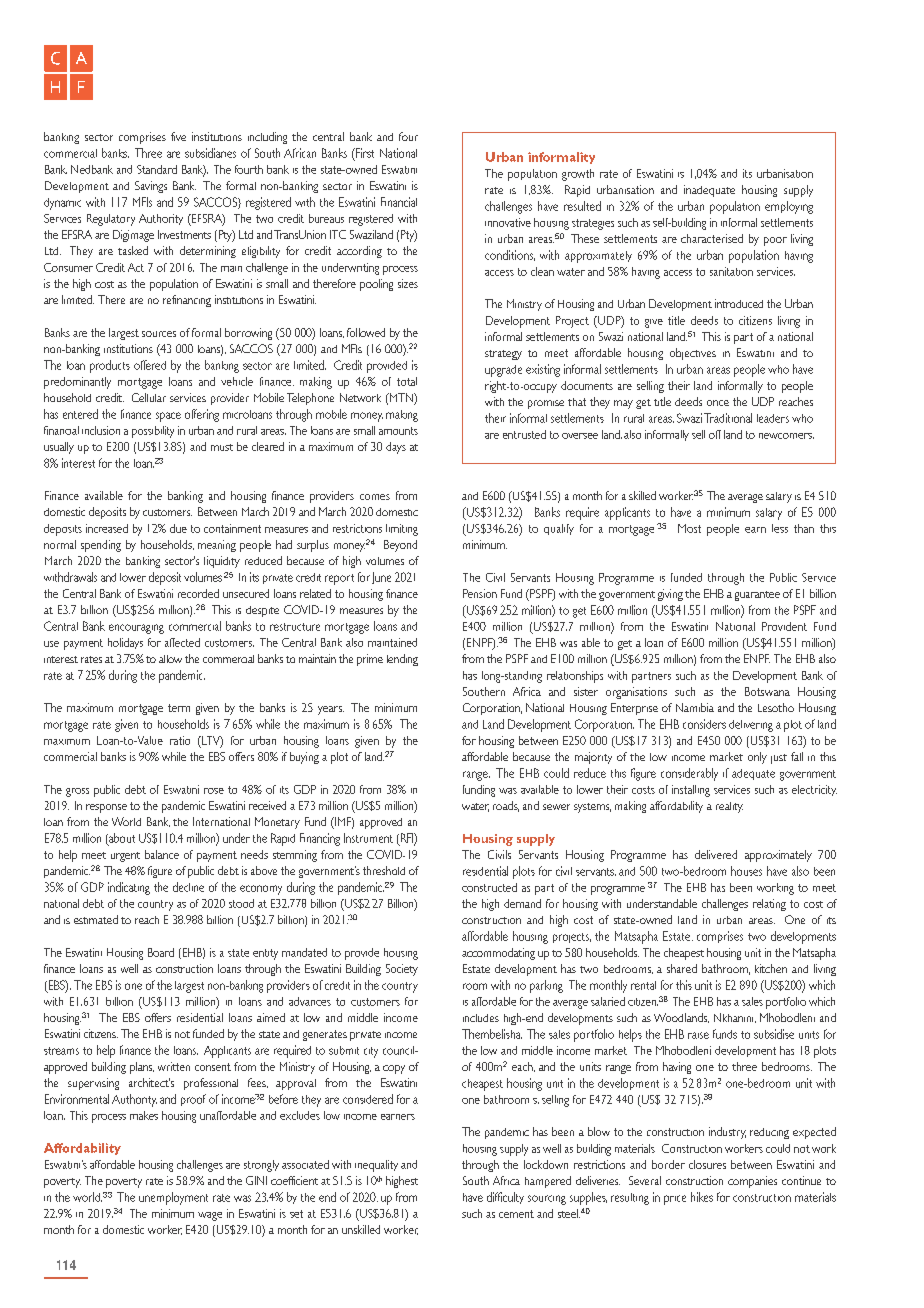 The width and height of the screenshot is (924, 1308). I want to click on recorded, so click(198, 593).
